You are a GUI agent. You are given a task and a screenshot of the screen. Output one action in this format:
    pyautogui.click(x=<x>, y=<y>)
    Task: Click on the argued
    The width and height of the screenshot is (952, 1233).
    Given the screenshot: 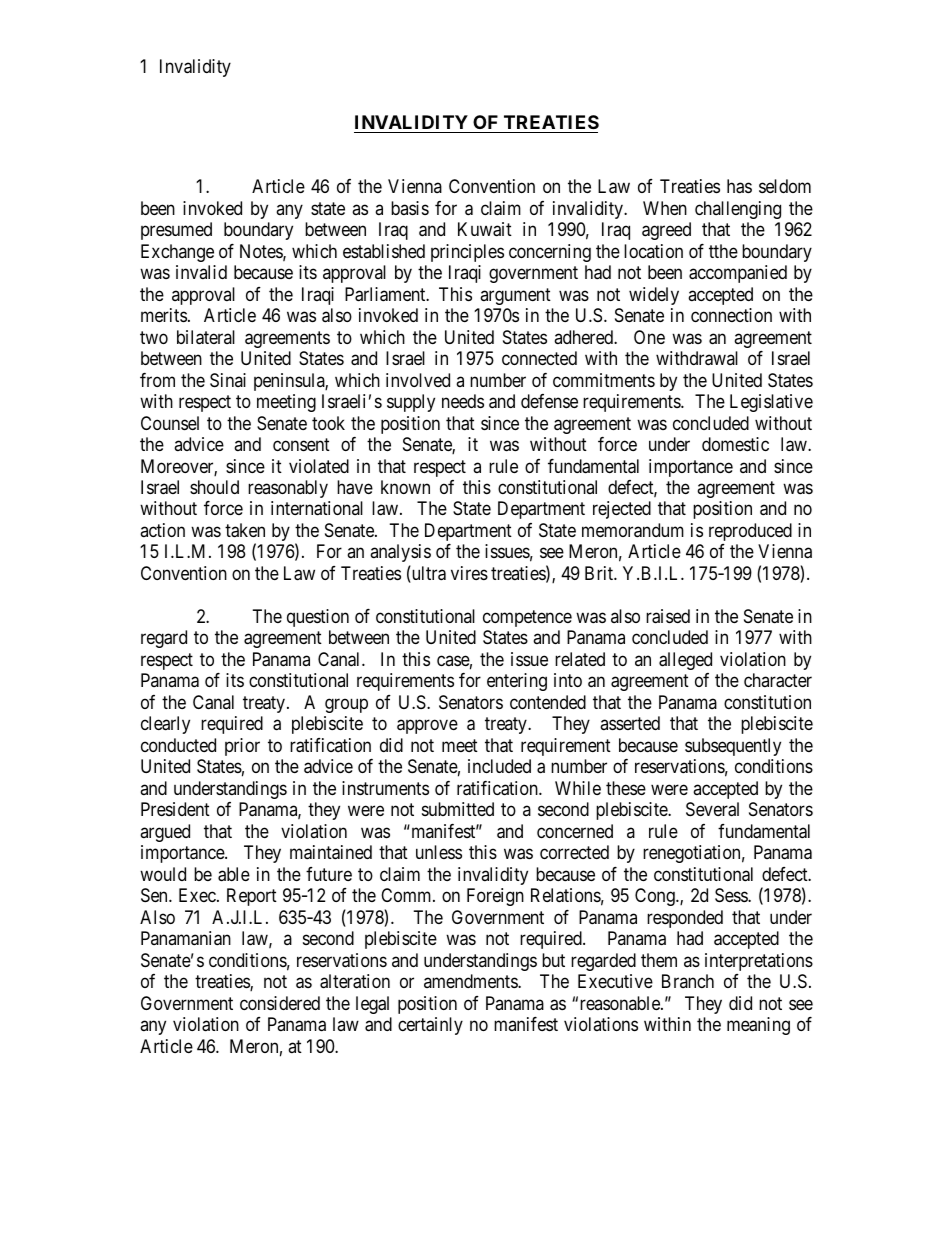 What is the action you would take?
    pyautogui.click(x=165, y=833)
